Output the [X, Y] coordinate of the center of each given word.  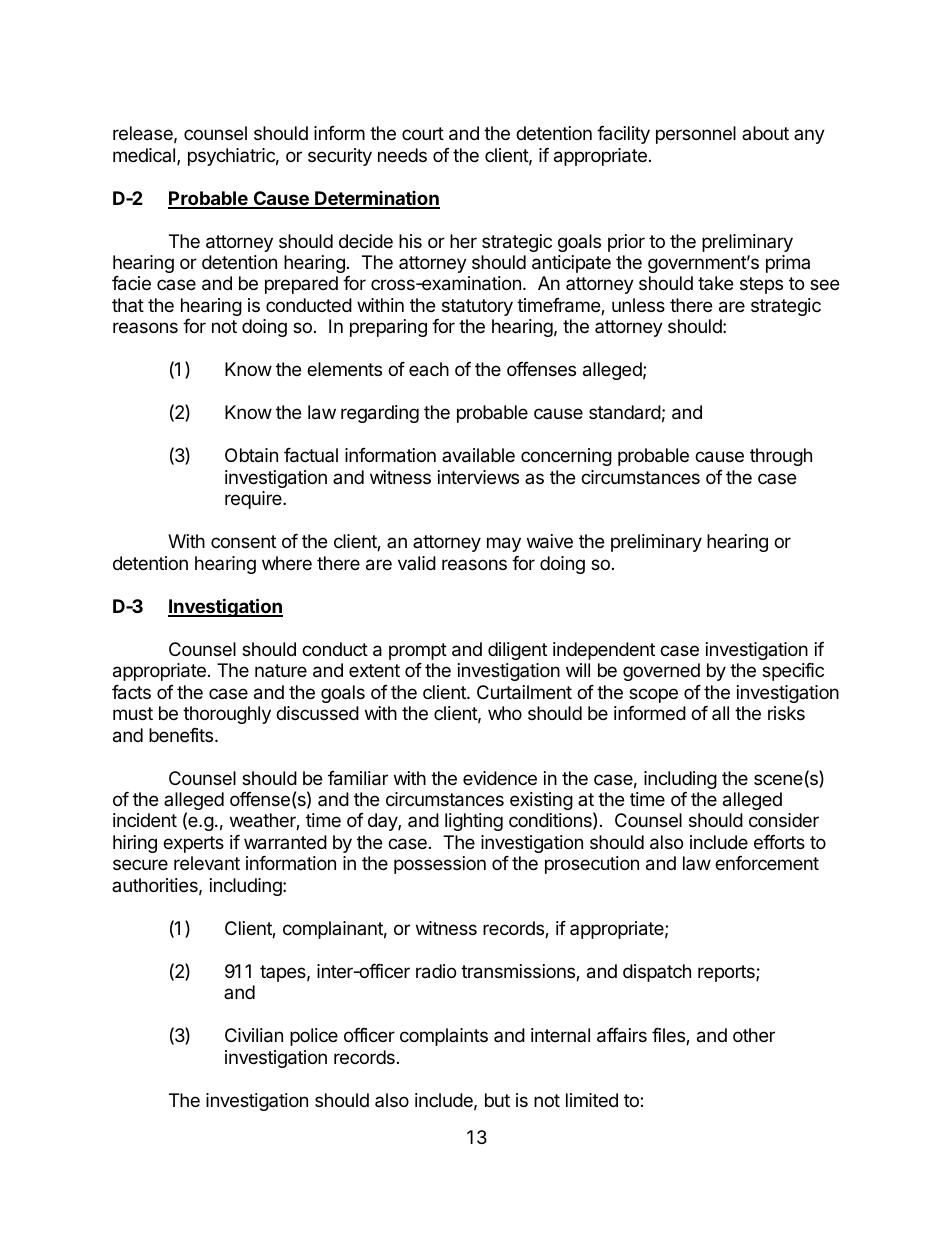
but [497, 1100]
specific [793, 672]
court [423, 133]
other [754, 1035]
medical [145, 156]
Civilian [254, 1035]
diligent [517, 651]
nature [281, 670]
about [765, 133]
